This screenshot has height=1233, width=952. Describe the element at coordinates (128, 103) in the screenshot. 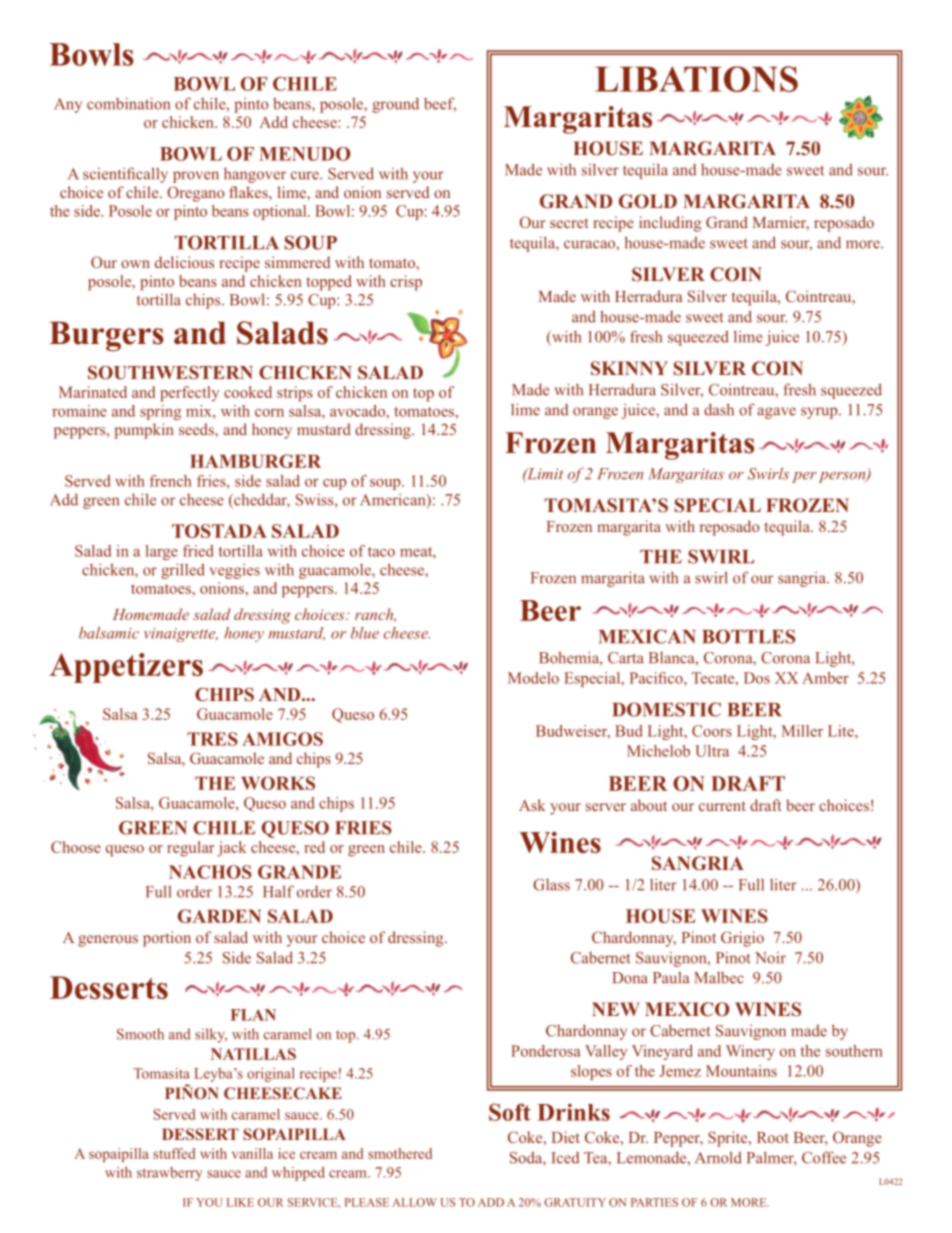

I see `combination` at that location.
